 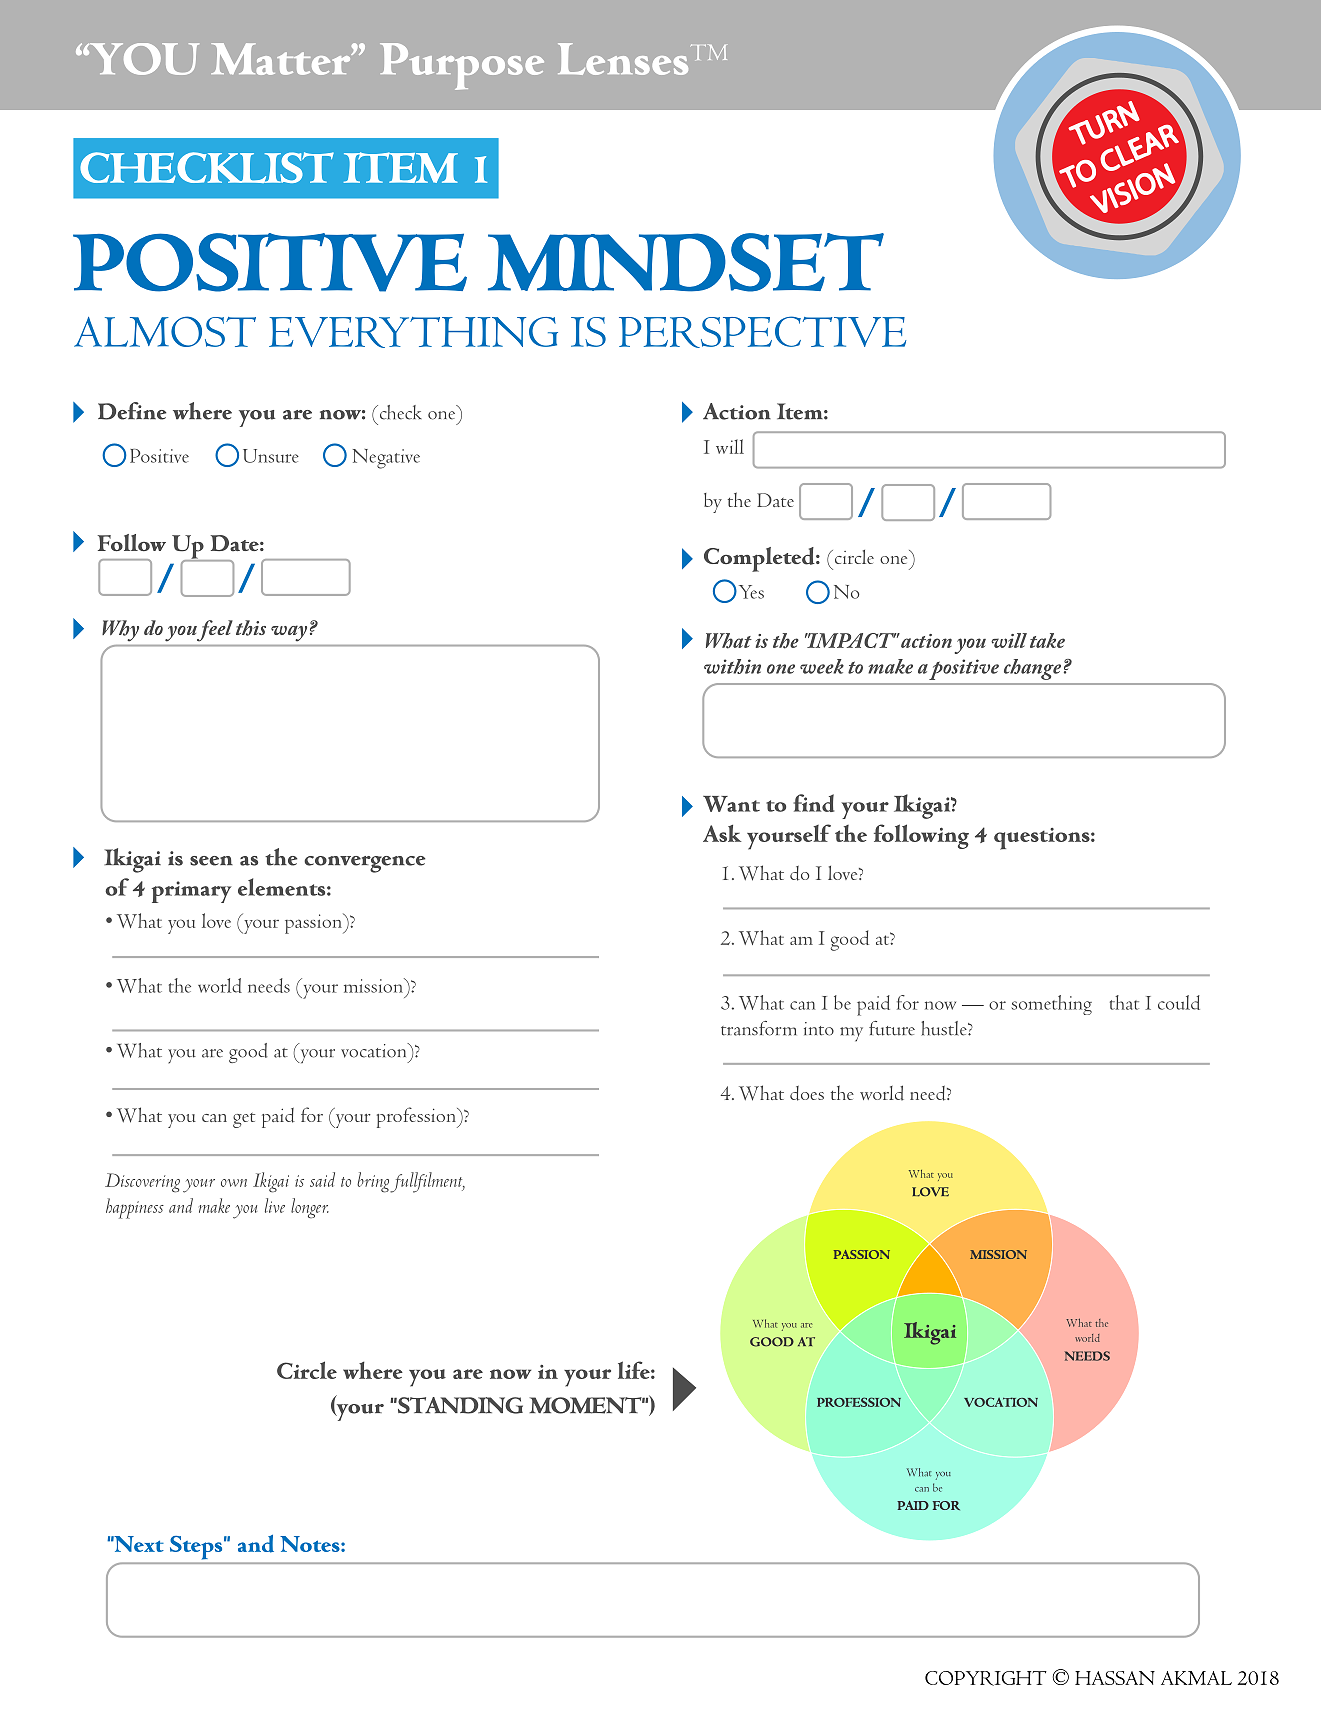 What do you see at coordinates (462, 66) in the document?
I see `Purpose` at bounding box center [462, 66].
